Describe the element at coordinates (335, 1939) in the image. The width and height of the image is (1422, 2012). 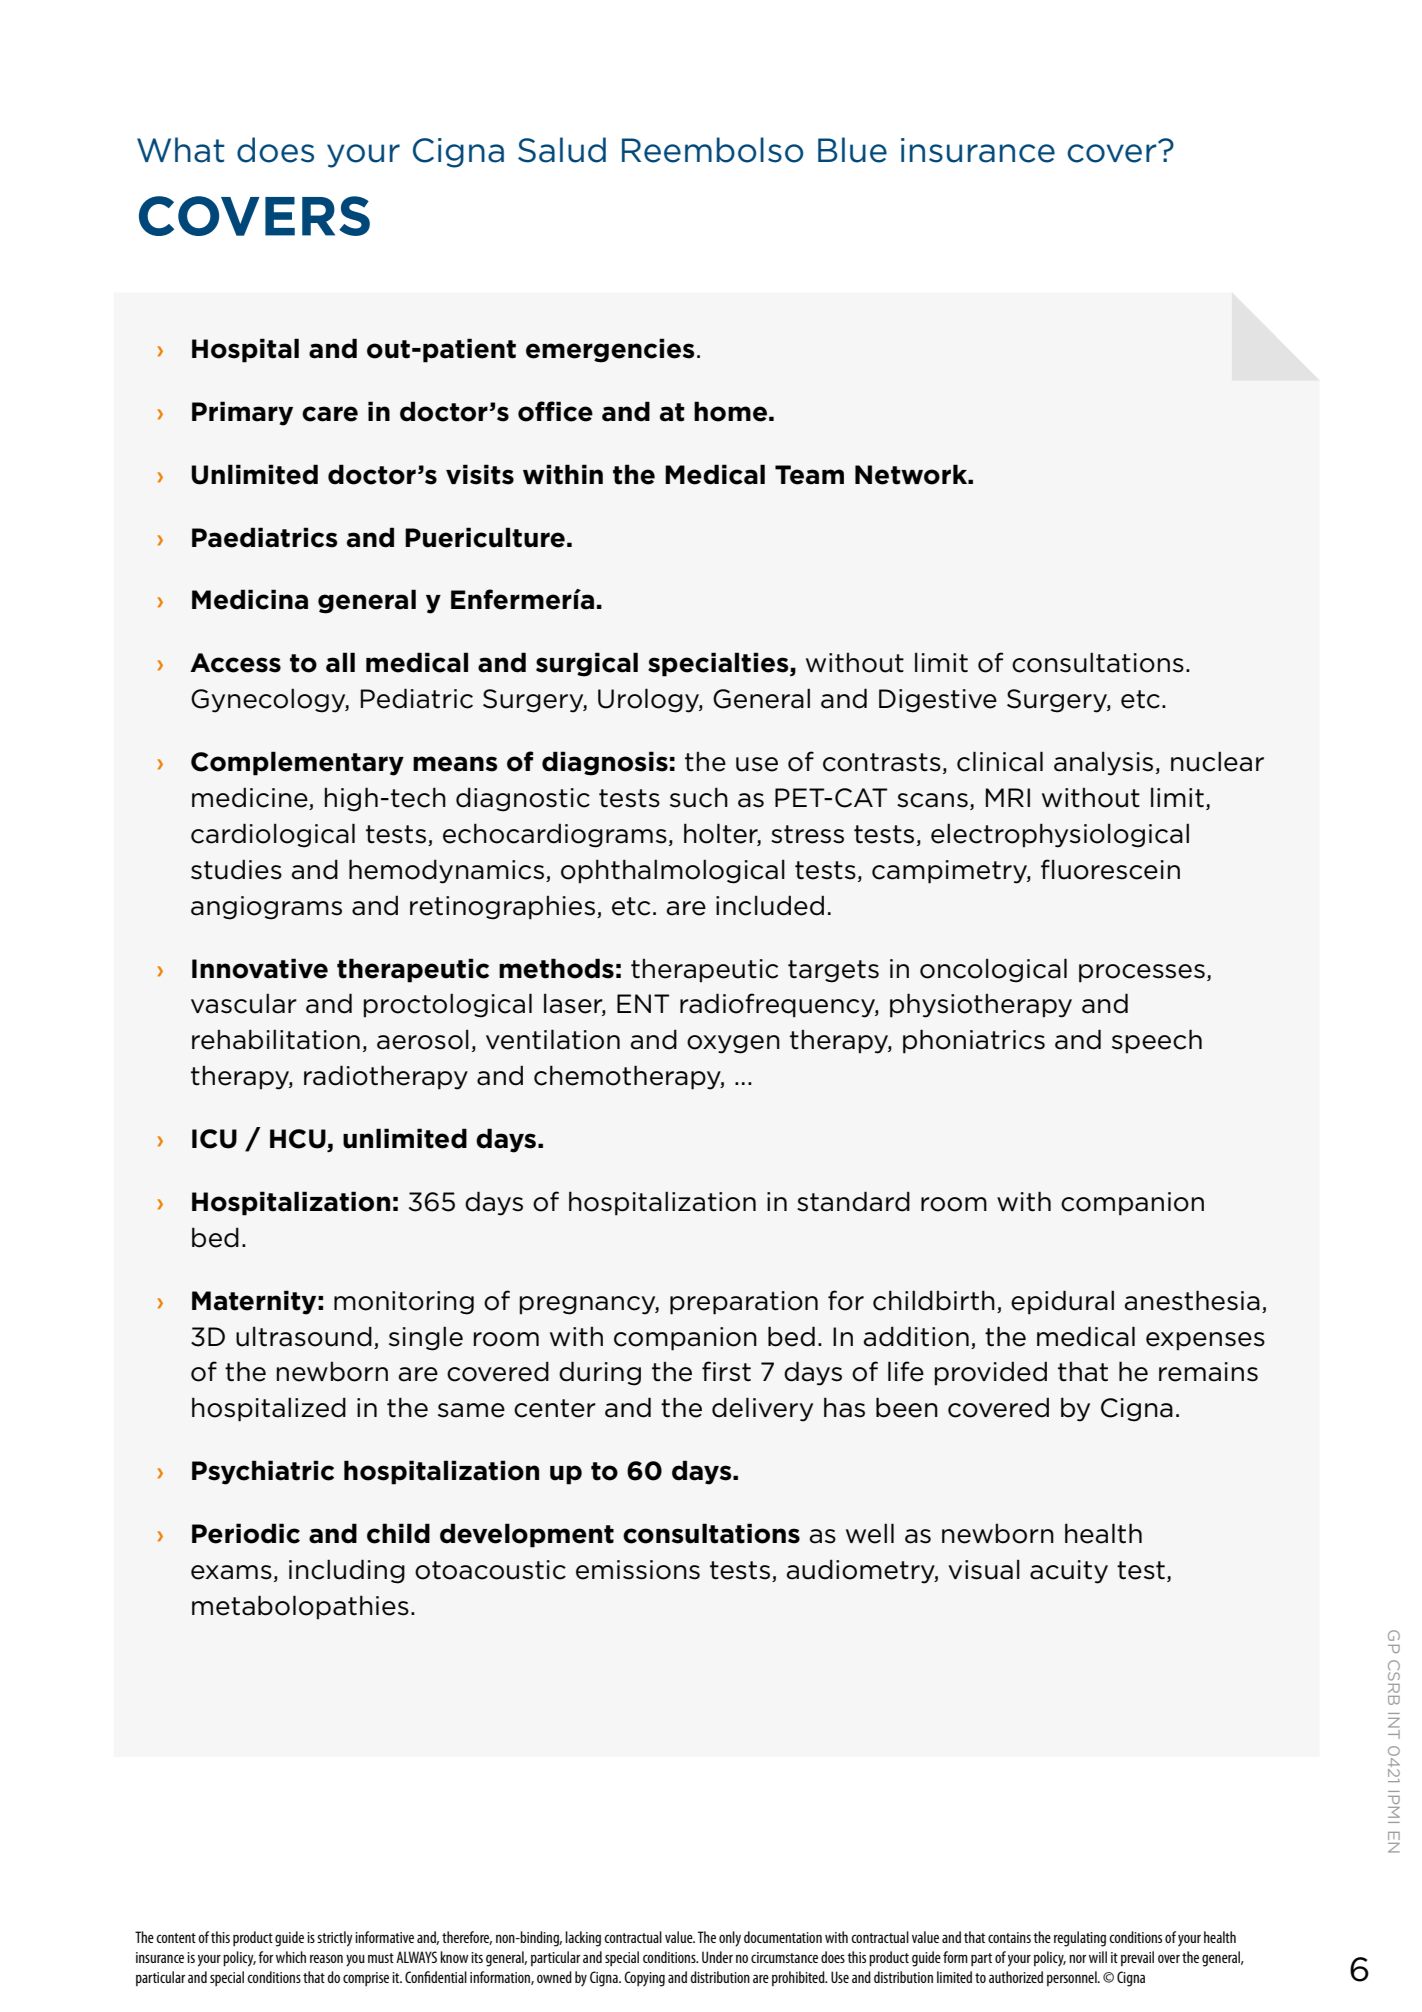
I see `strictly` at that location.
